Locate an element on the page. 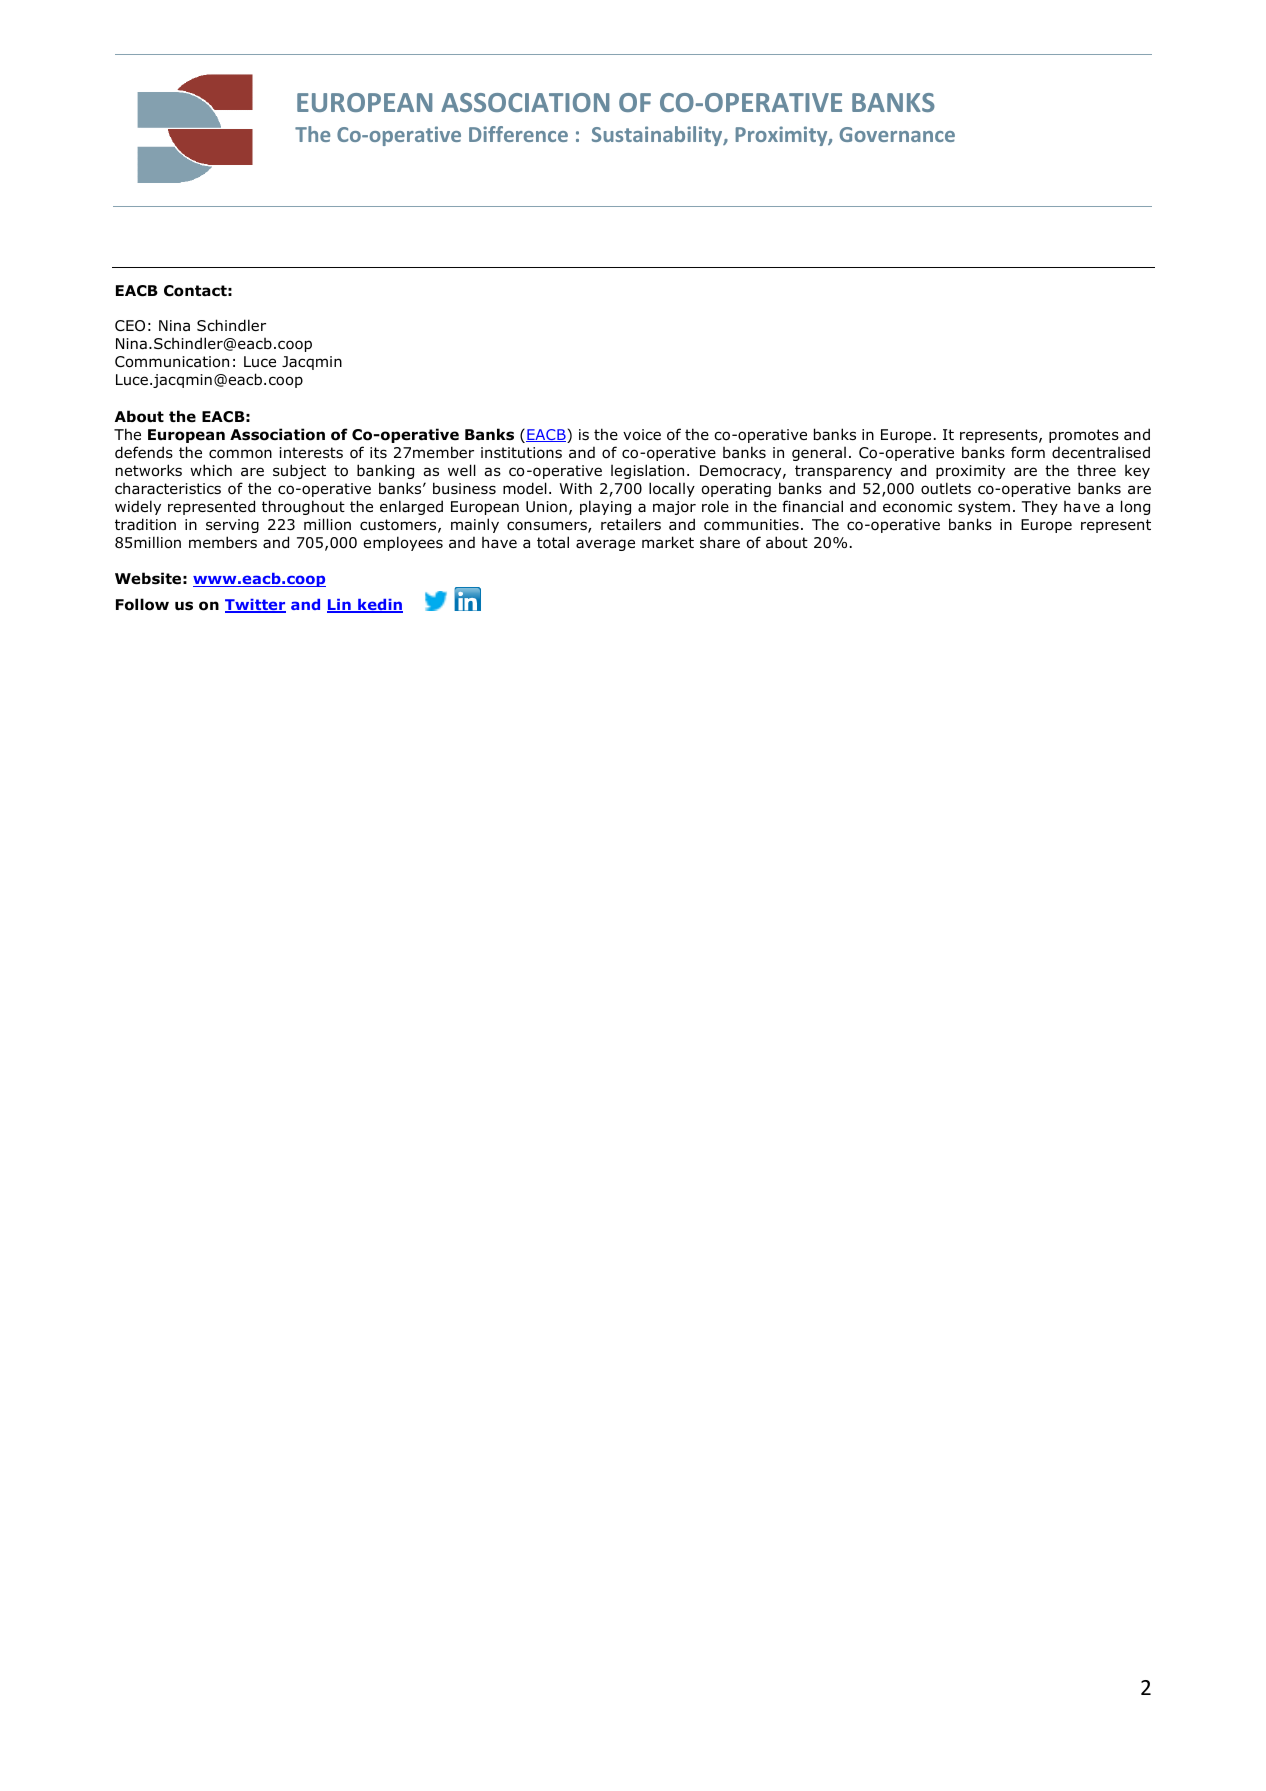  playing is located at coordinates (605, 507).
